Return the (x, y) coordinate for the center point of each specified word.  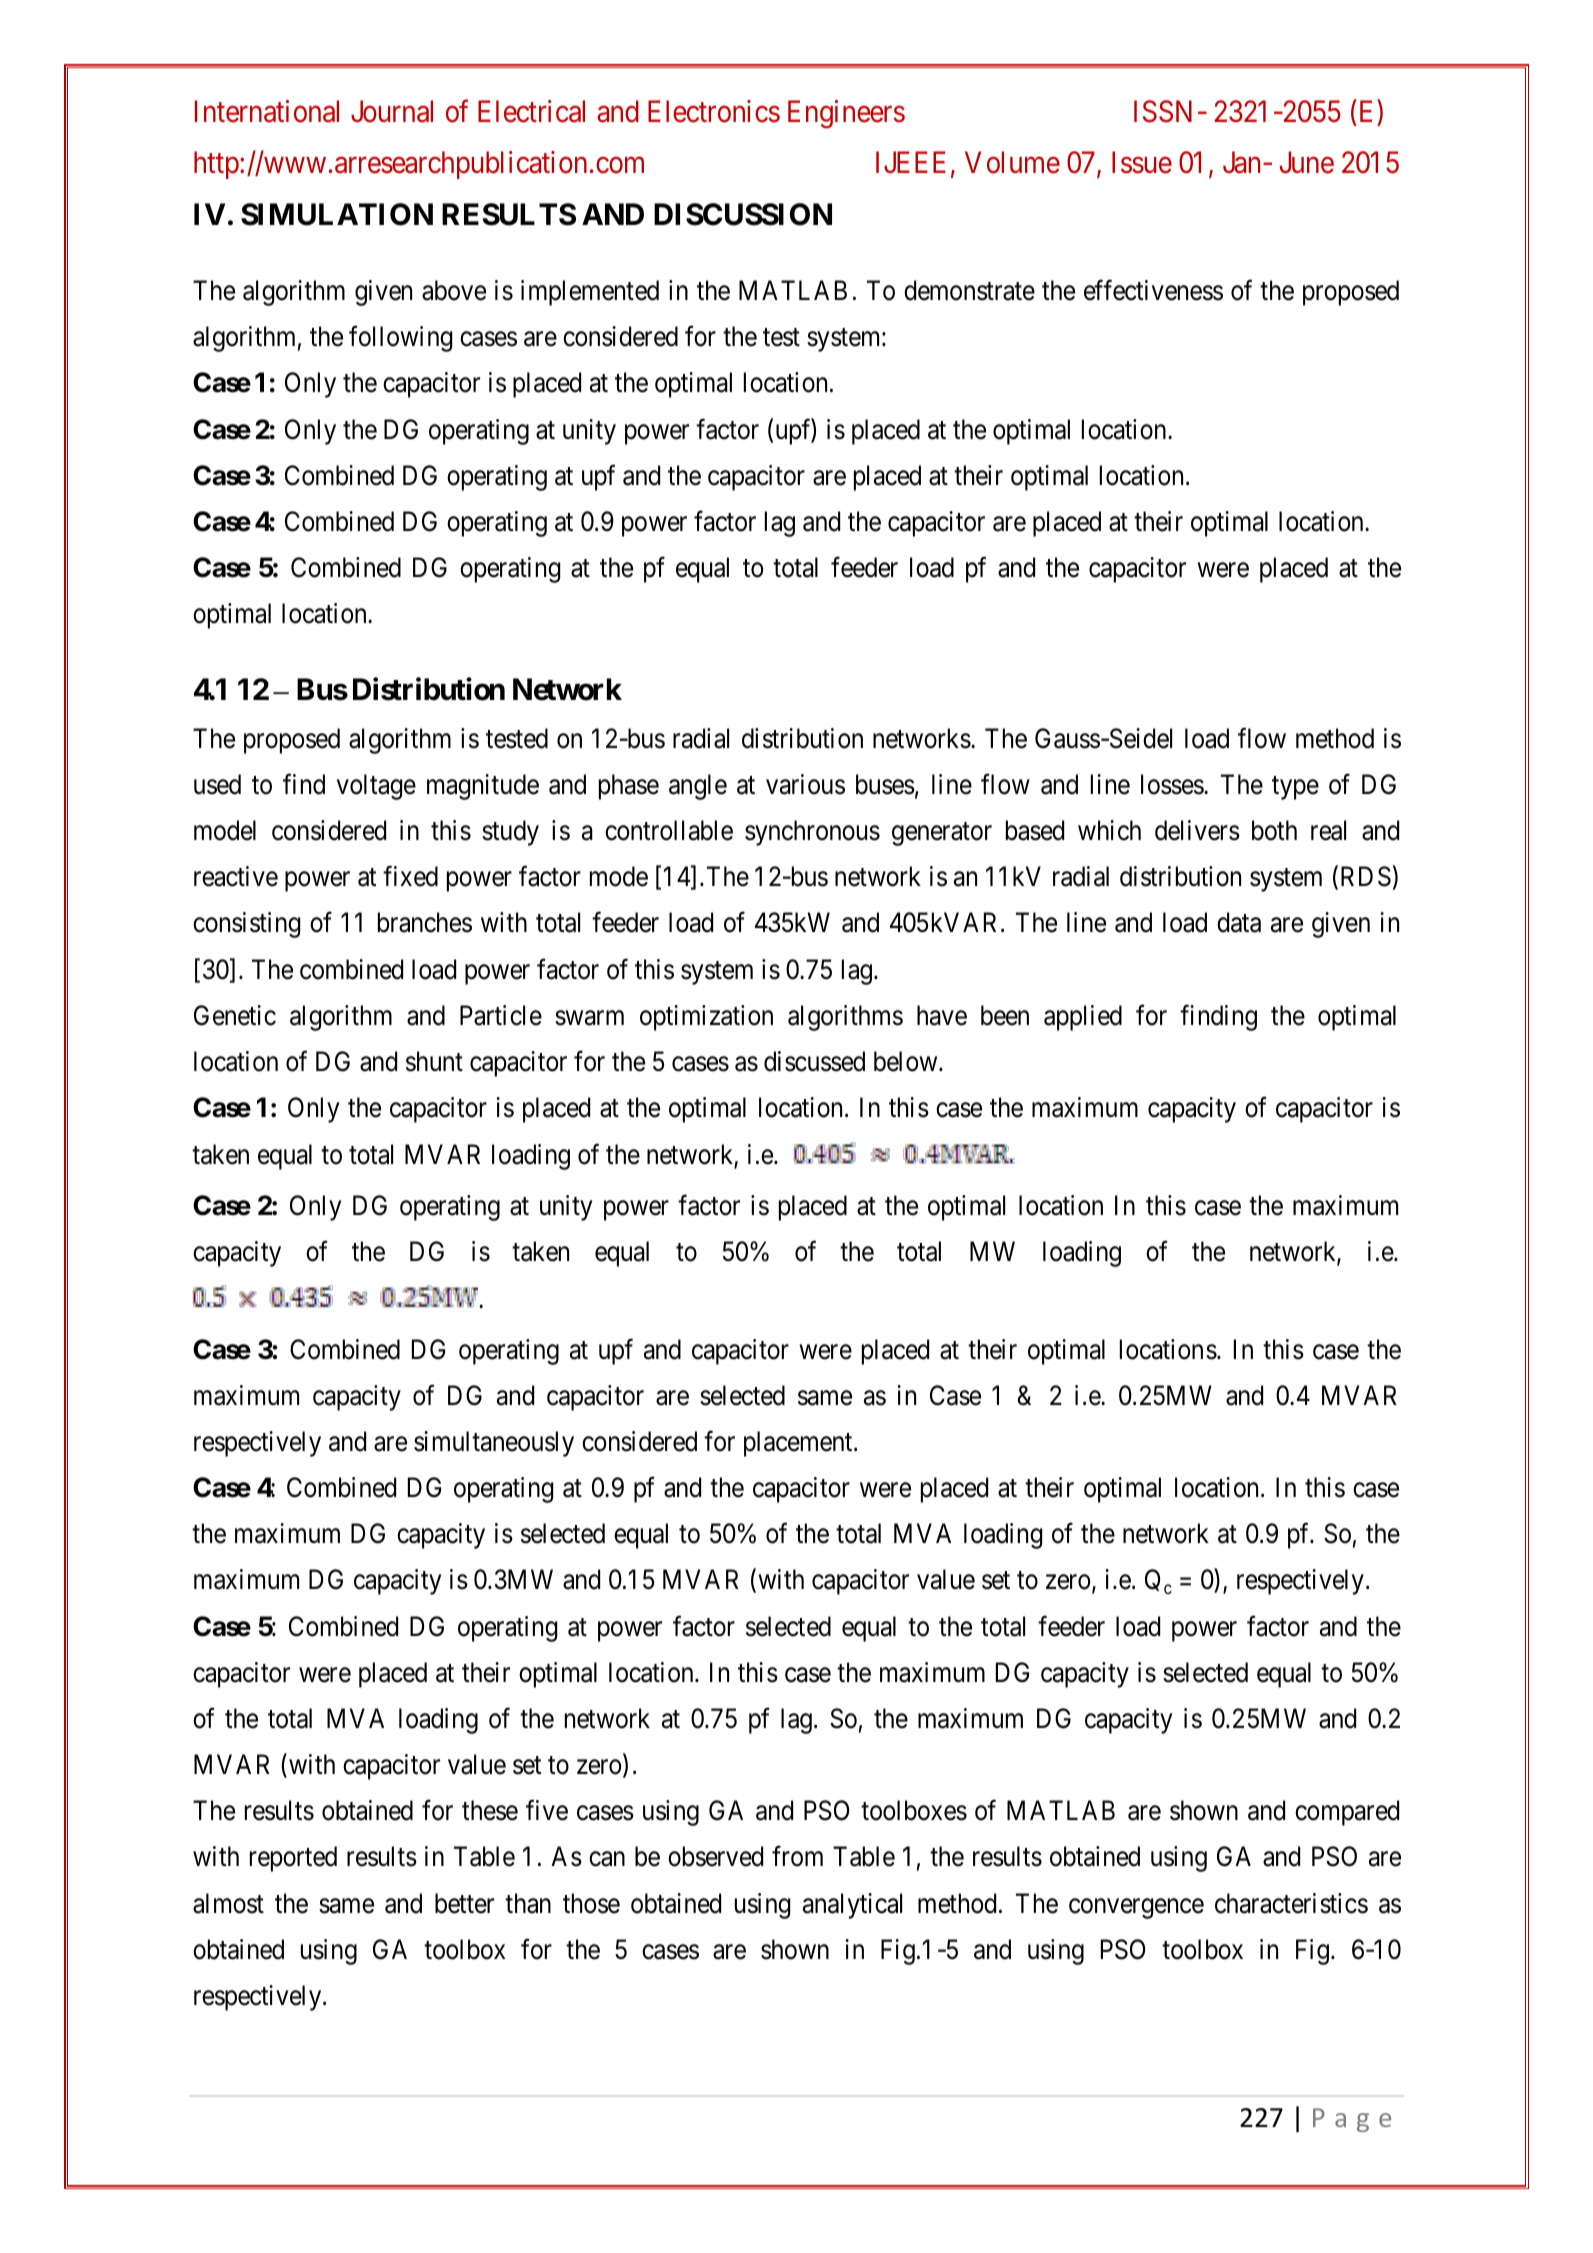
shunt (434, 1061)
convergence (1136, 1908)
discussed (814, 1061)
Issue (1142, 163)
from (797, 1856)
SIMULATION (337, 214)
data (1239, 922)
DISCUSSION (743, 214)
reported (293, 1859)
